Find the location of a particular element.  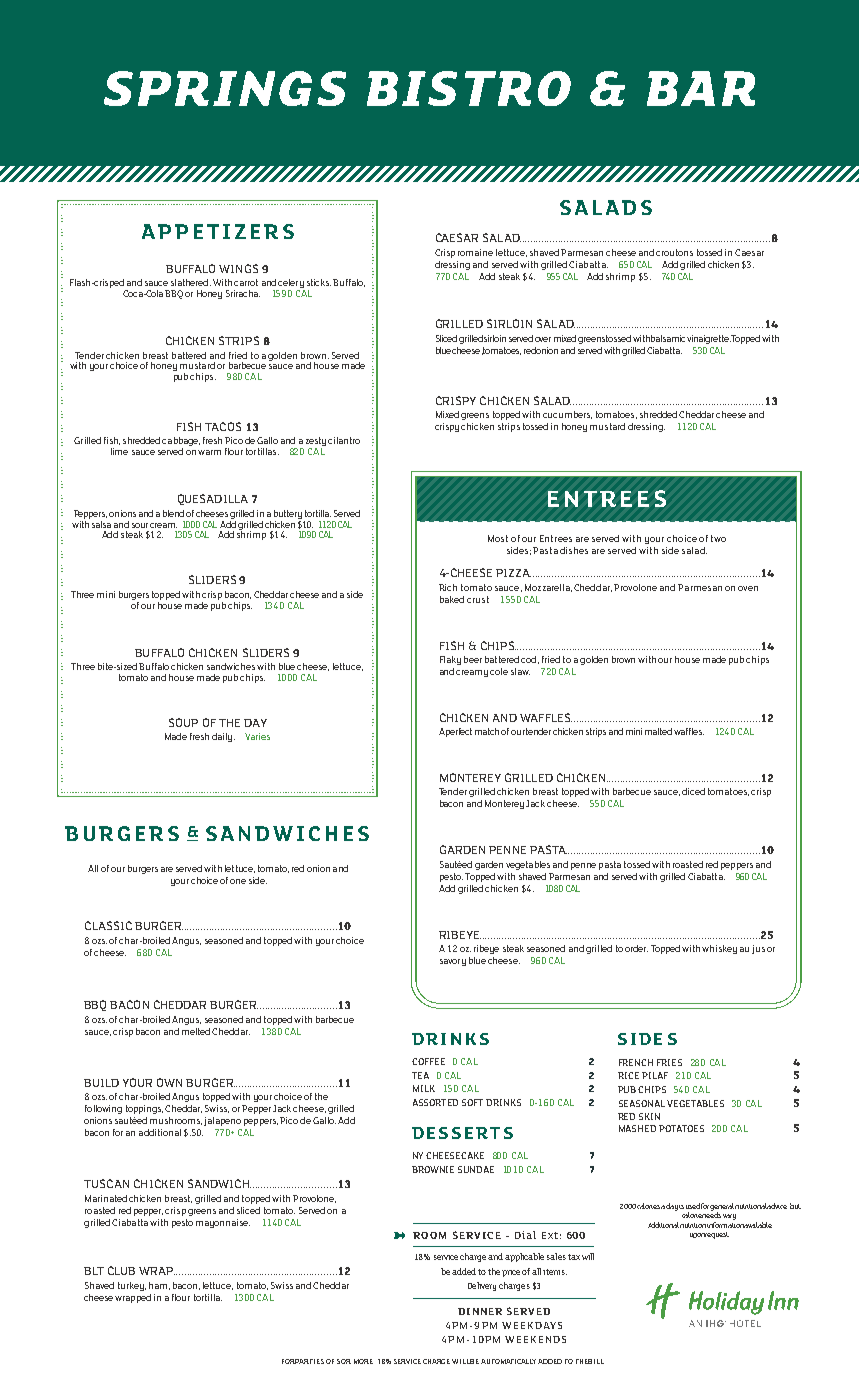

SPRINGS is located at coordinates (225, 88).
